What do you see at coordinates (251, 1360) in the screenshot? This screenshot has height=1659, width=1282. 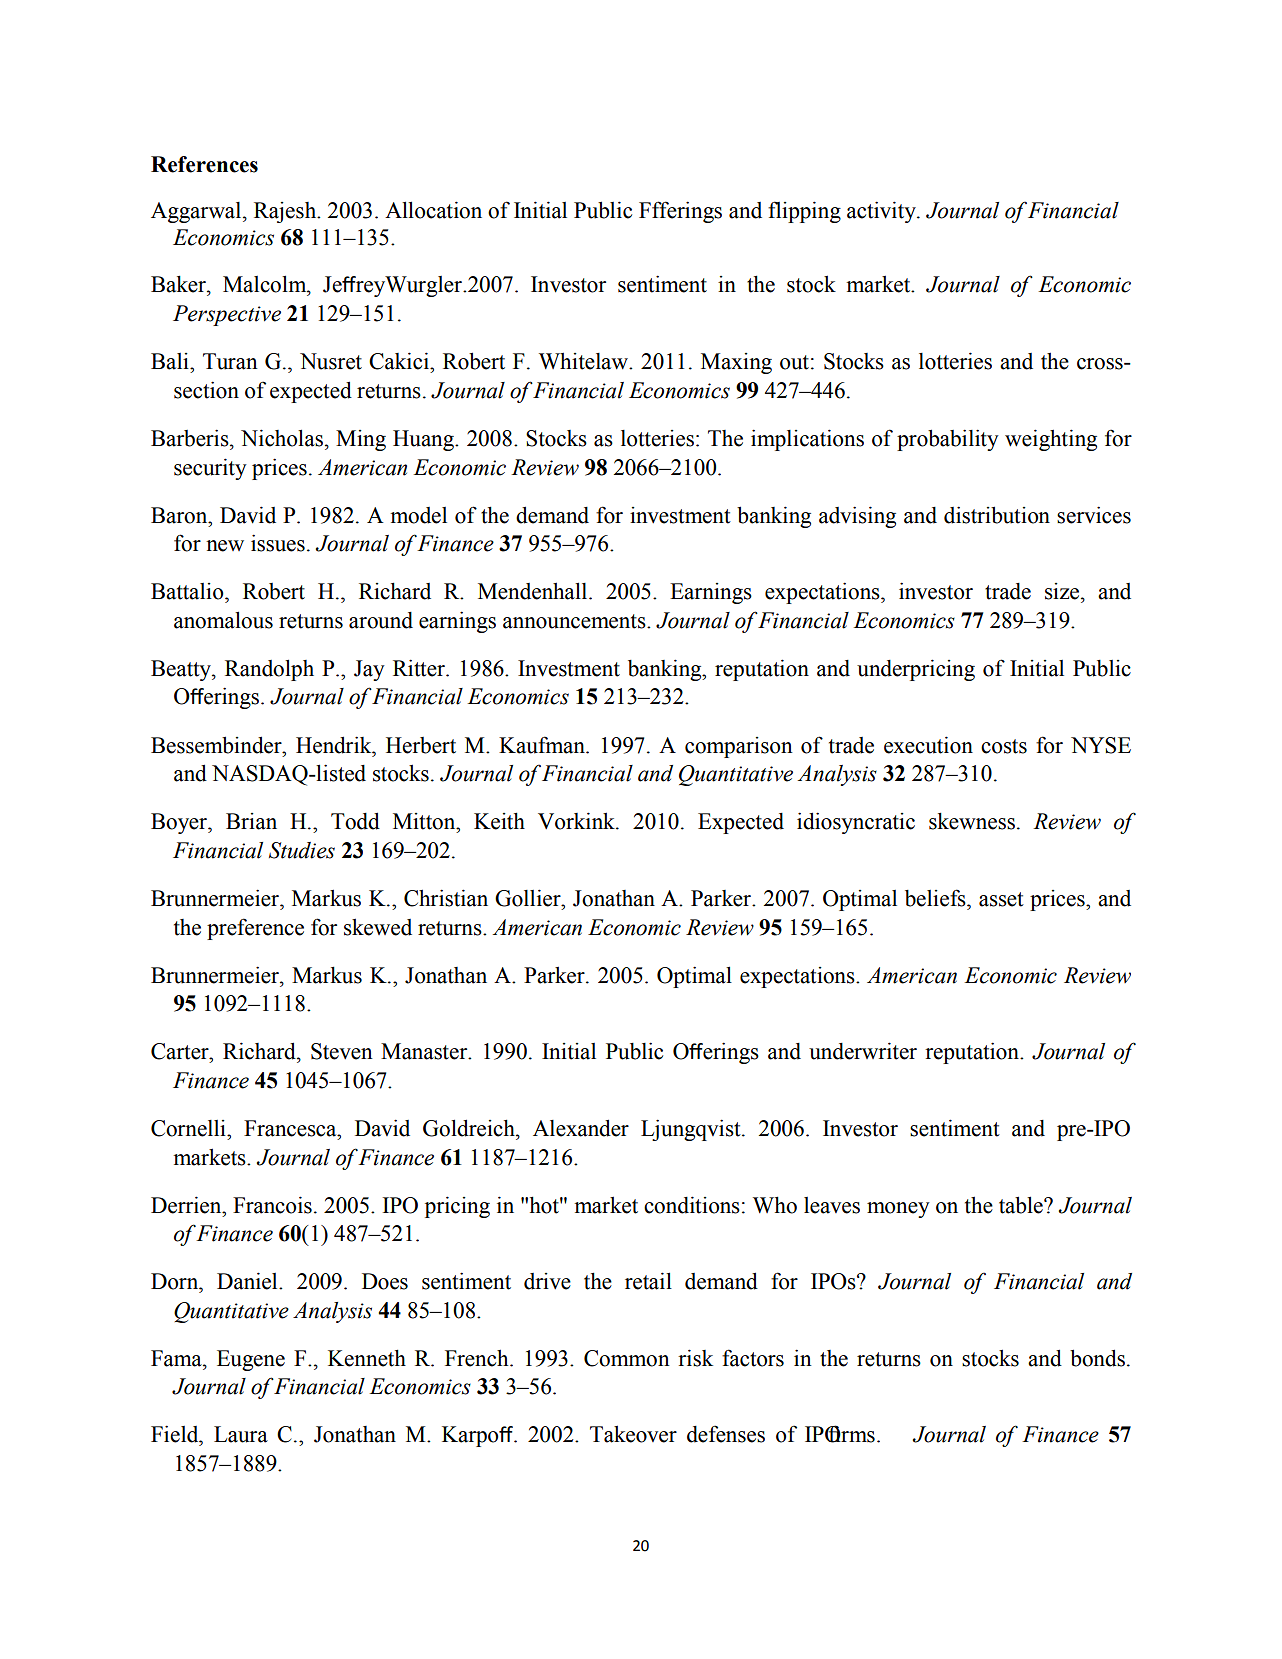 I see `Eugene` at bounding box center [251, 1360].
